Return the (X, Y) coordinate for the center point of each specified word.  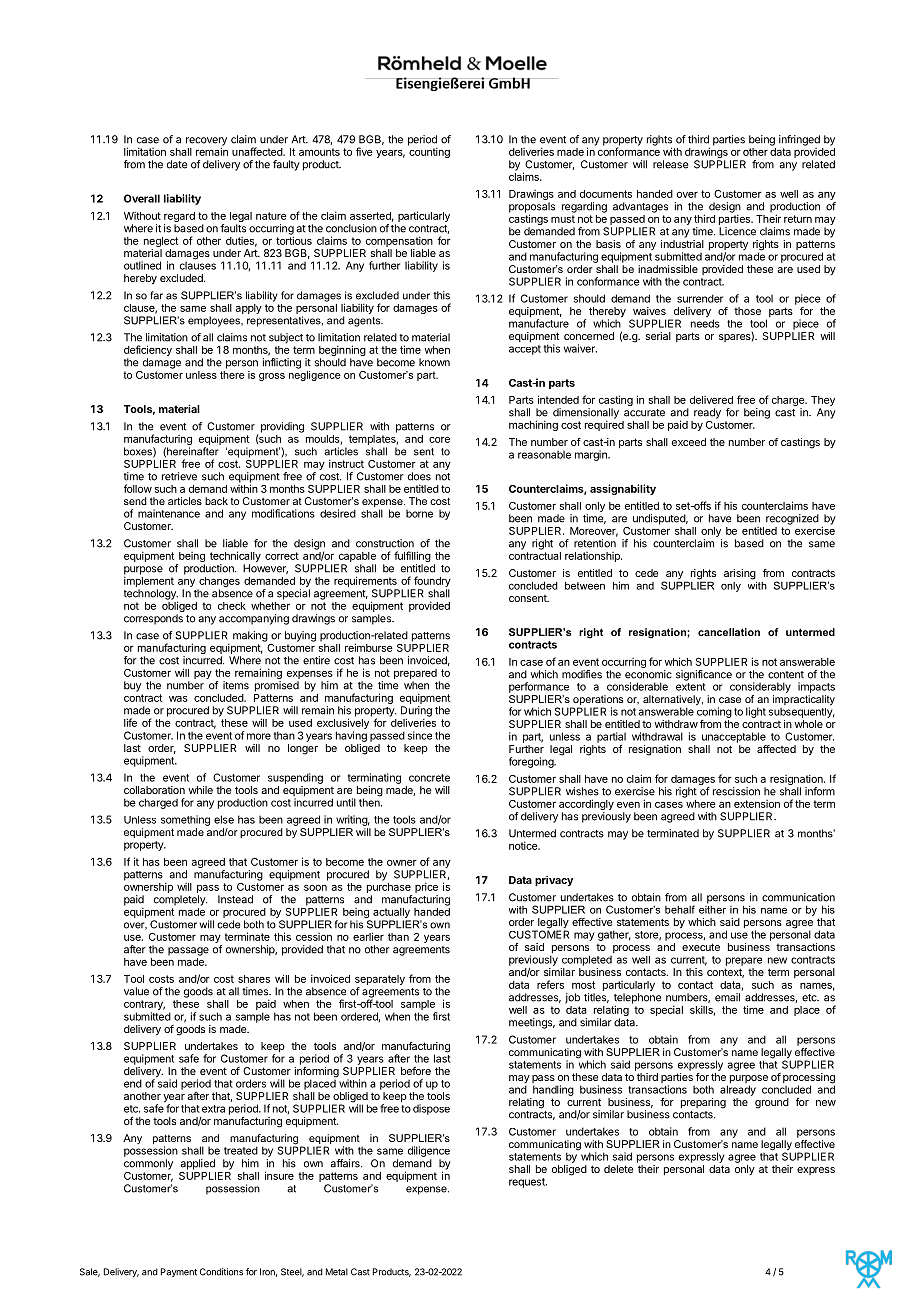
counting (429, 151)
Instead (235, 899)
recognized (792, 519)
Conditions (221, 1272)
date (177, 164)
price (426, 887)
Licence (737, 231)
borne (419, 514)
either (712, 908)
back (216, 501)
